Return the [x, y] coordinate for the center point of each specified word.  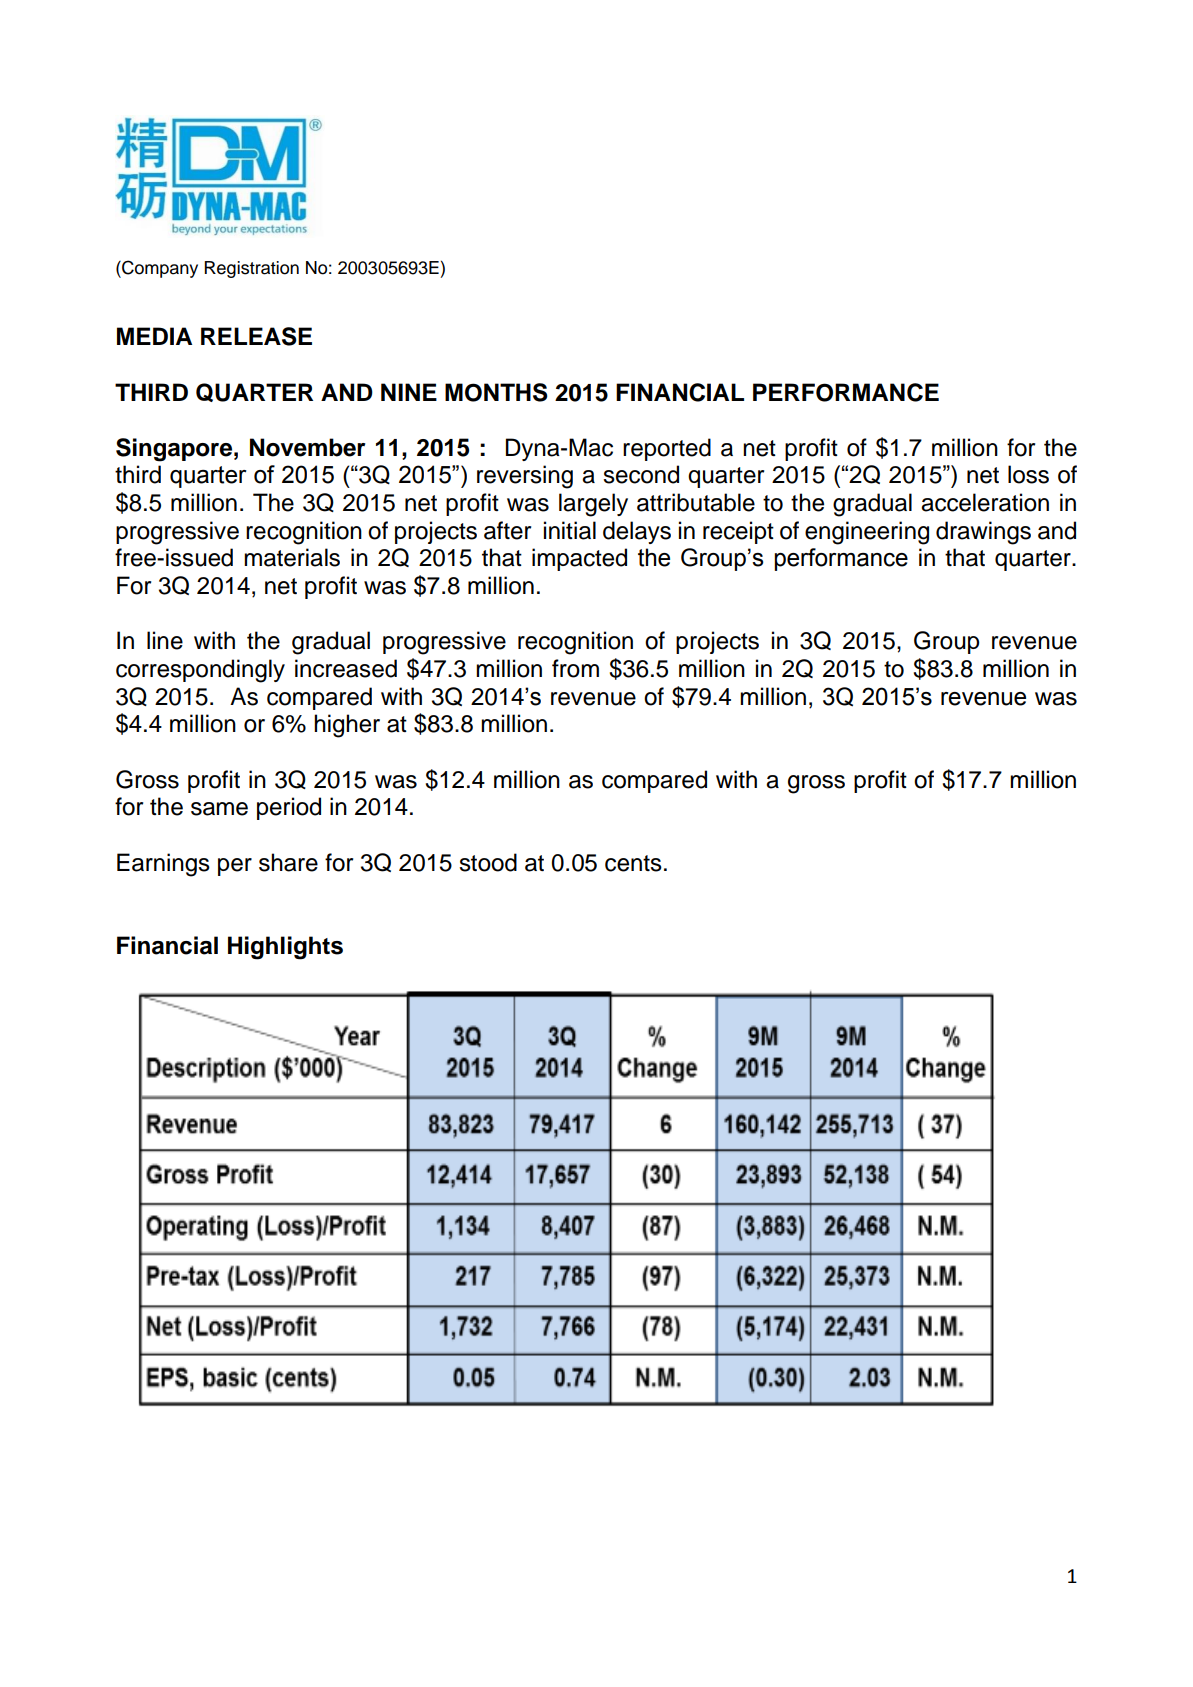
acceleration [985, 502]
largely [593, 505]
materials [292, 557]
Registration [251, 269]
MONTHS [496, 392]
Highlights [285, 948]
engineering [867, 533]
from [575, 668]
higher [347, 726]
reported [667, 449]
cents [633, 863]
